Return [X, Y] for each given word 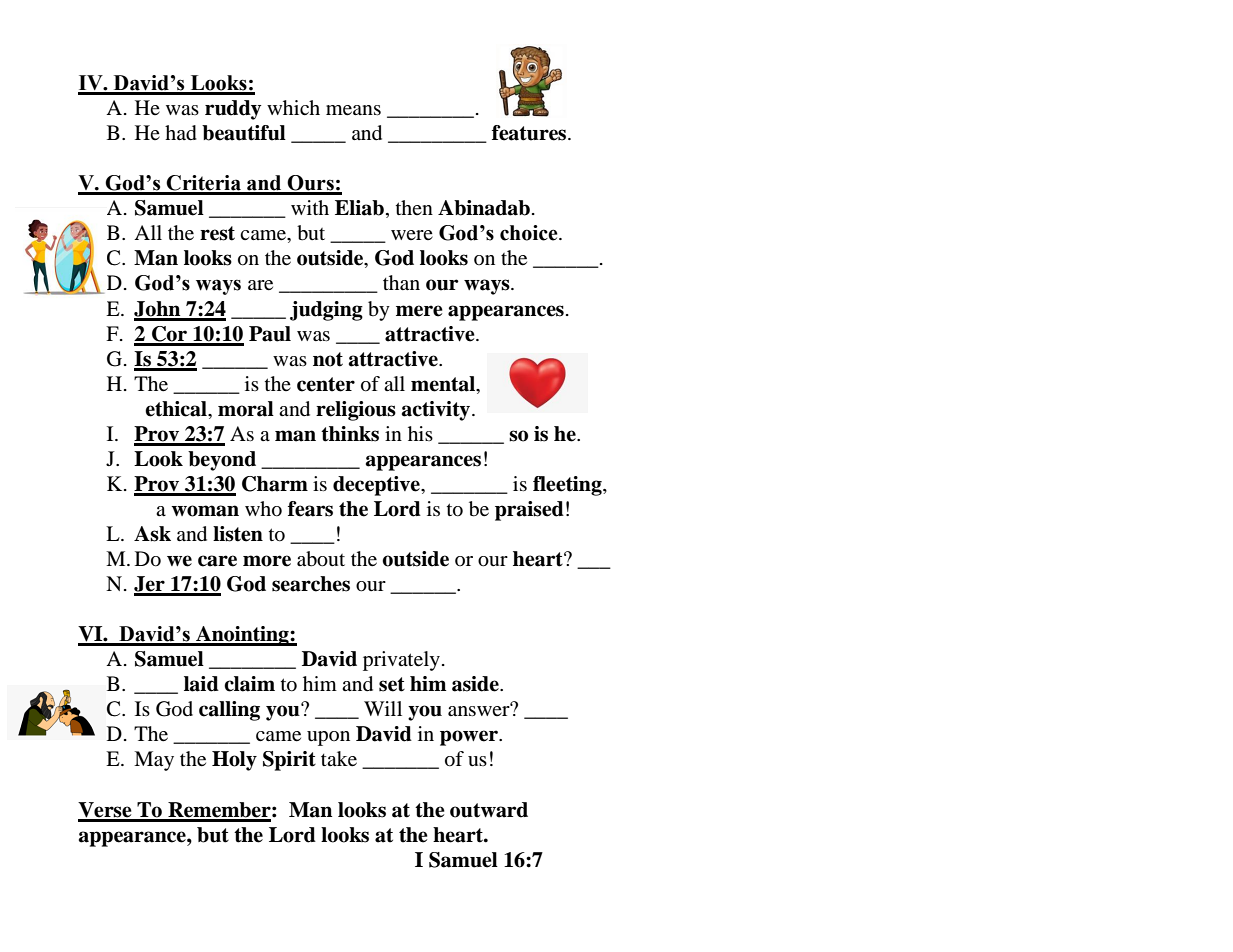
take [339, 759]
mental [444, 384]
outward [489, 810]
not [328, 359]
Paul [270, 334]
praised [529, 511]
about [321, 559]
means [353, 110]
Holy [234, 761]
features [530, 133]
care [217, 561]
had [181, 133]
